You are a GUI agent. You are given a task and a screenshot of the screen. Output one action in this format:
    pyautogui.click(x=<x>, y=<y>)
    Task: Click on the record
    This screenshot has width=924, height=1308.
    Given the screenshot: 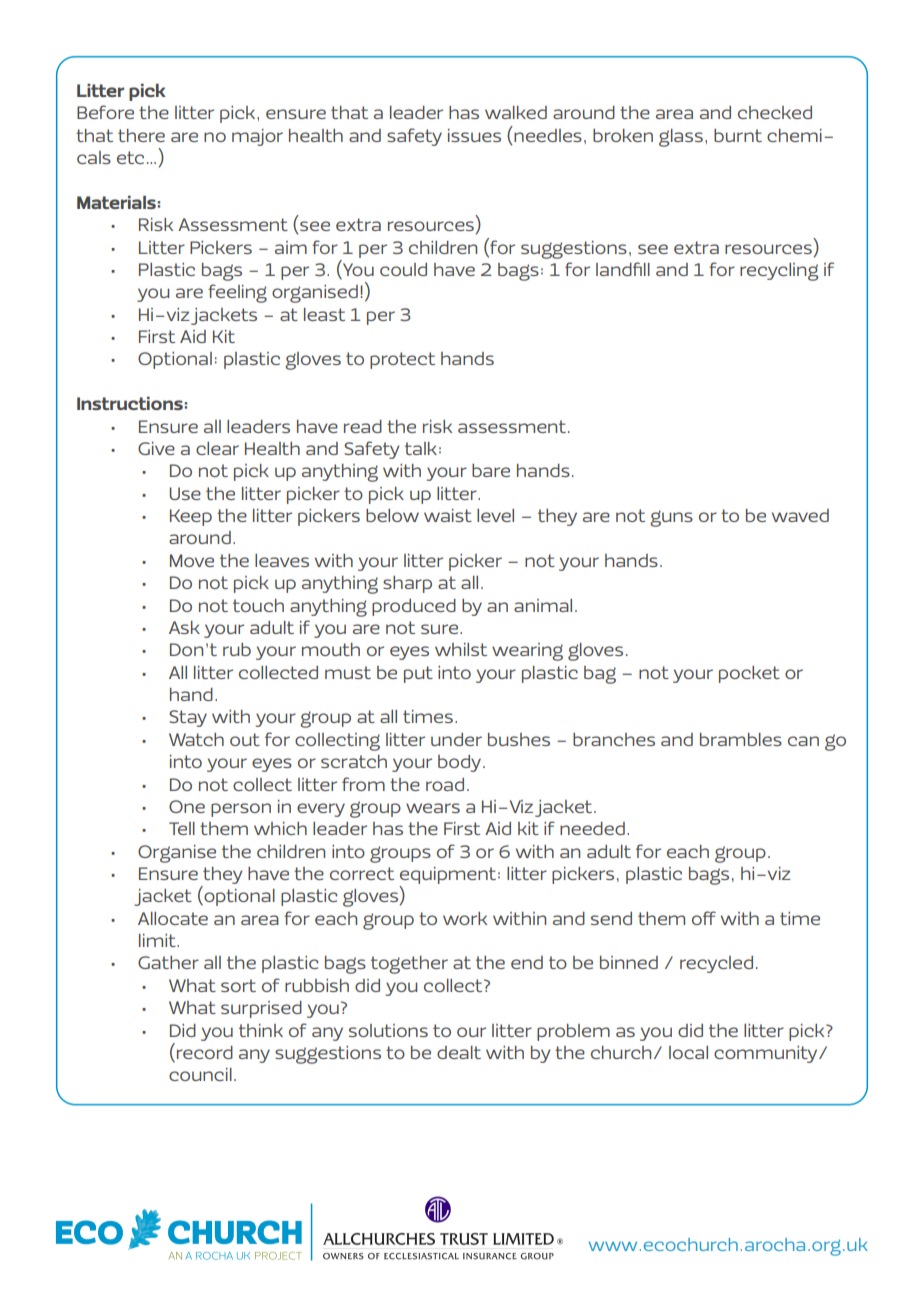 What is the action you would take?
    pyautogui.click(x=205, y=1052)
